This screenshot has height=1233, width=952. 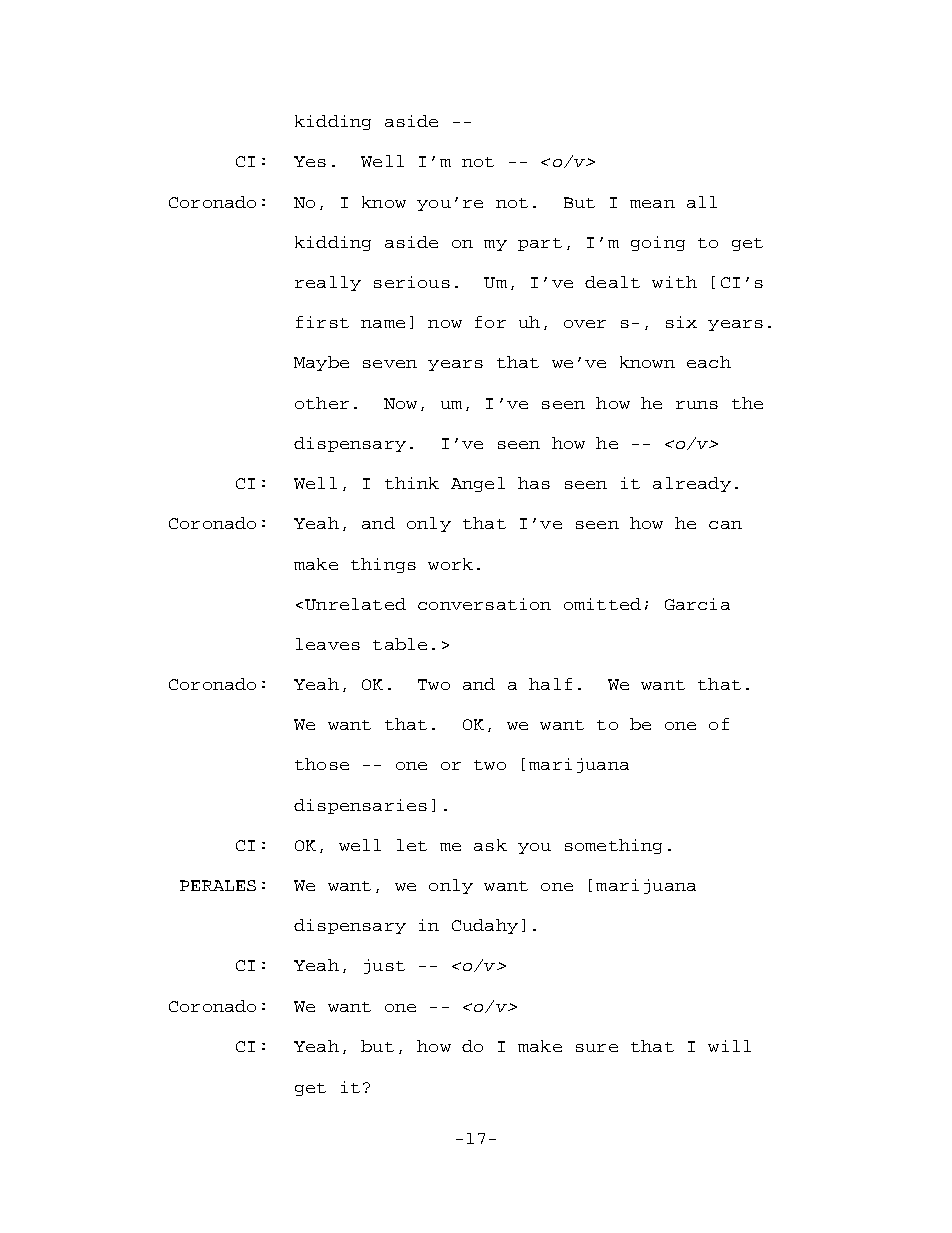 I want to click on over, so click(x=585, y=324).
